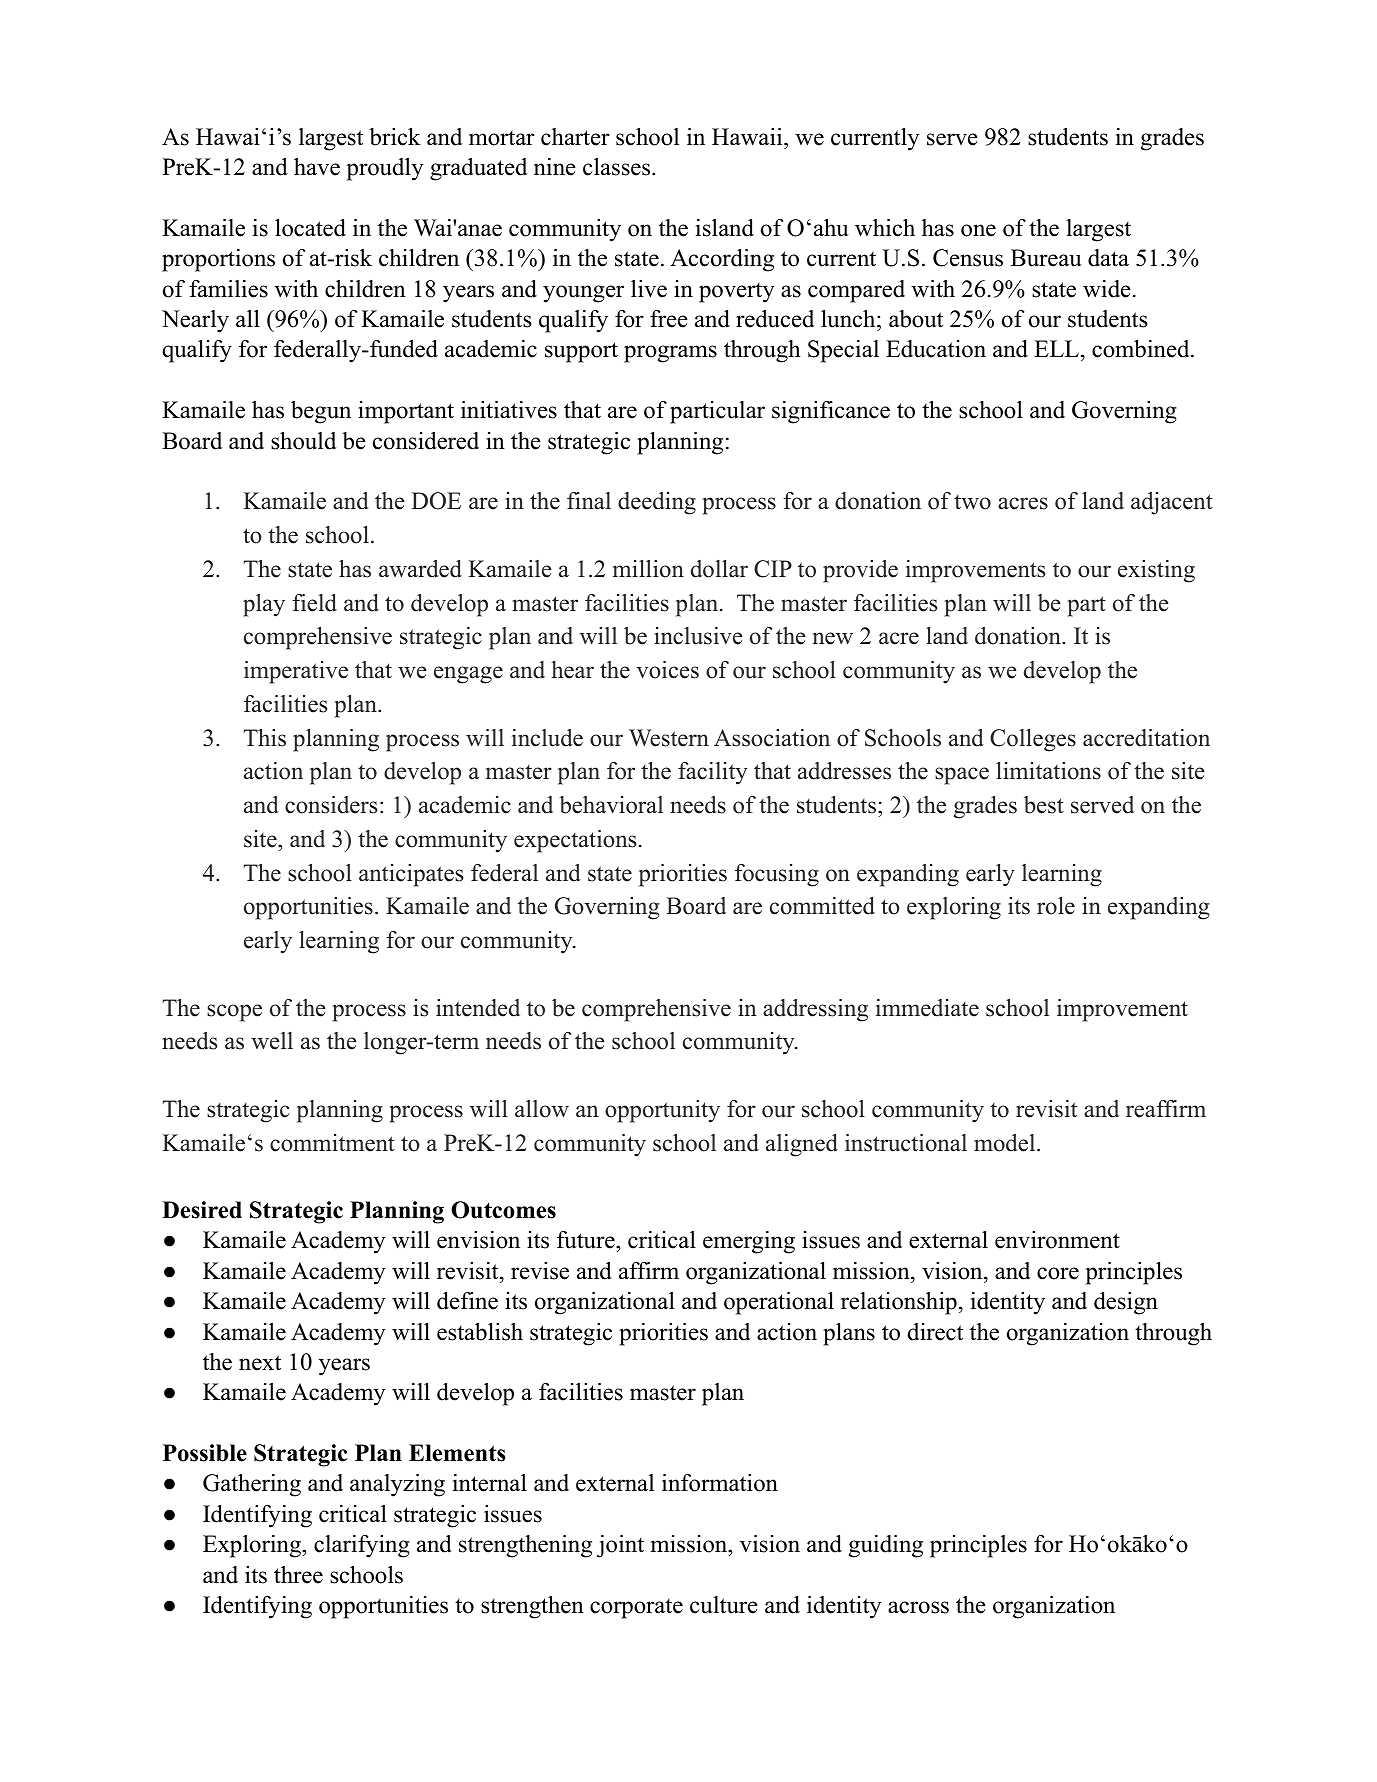 The image size is (1377, 1782). I want to click on three, so click(298, 1575).
